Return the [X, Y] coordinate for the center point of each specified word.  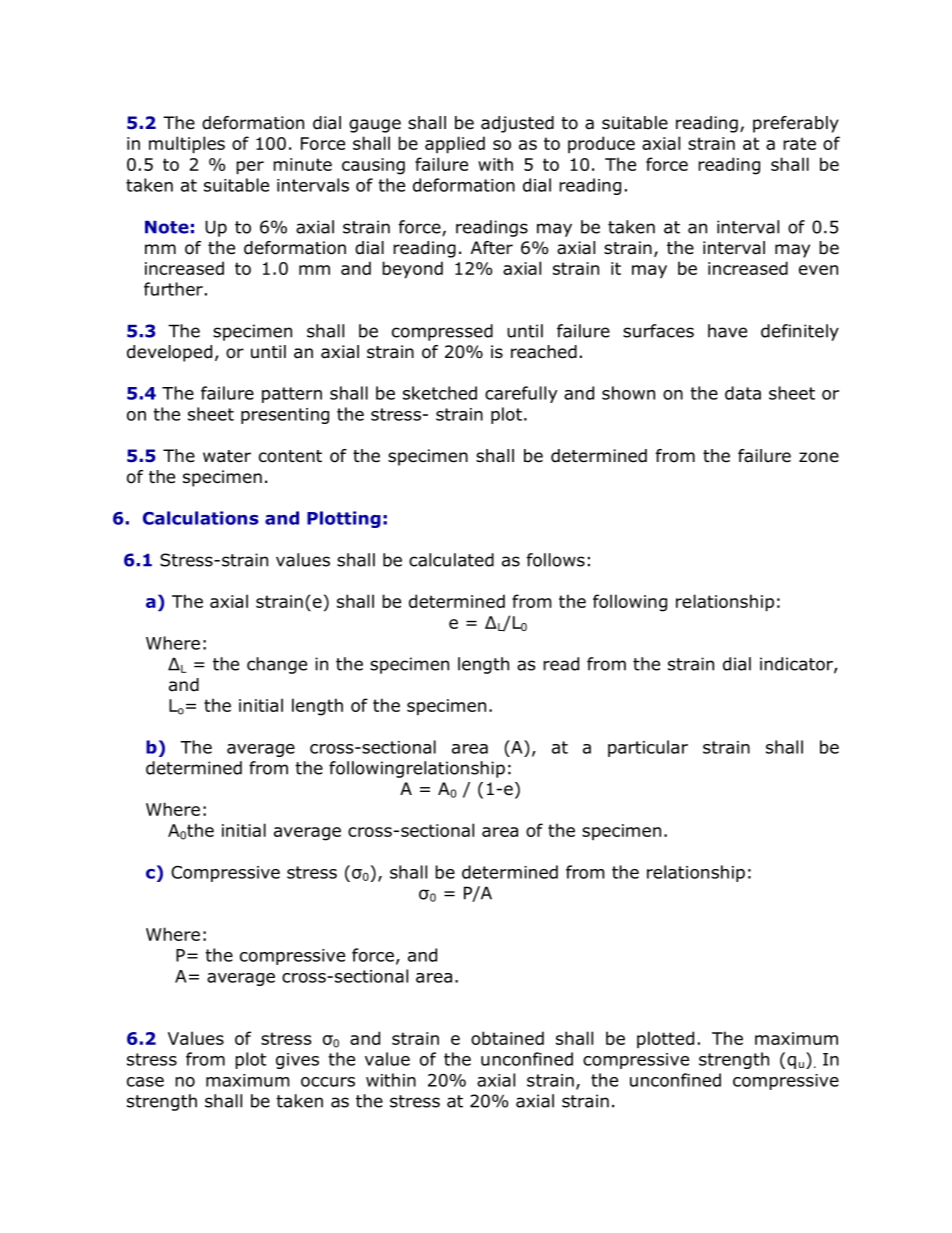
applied [455, 145]
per [250, 168]
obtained [507, 1038]
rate [799, 143]
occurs [328, 1082]
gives [297, 1061]
